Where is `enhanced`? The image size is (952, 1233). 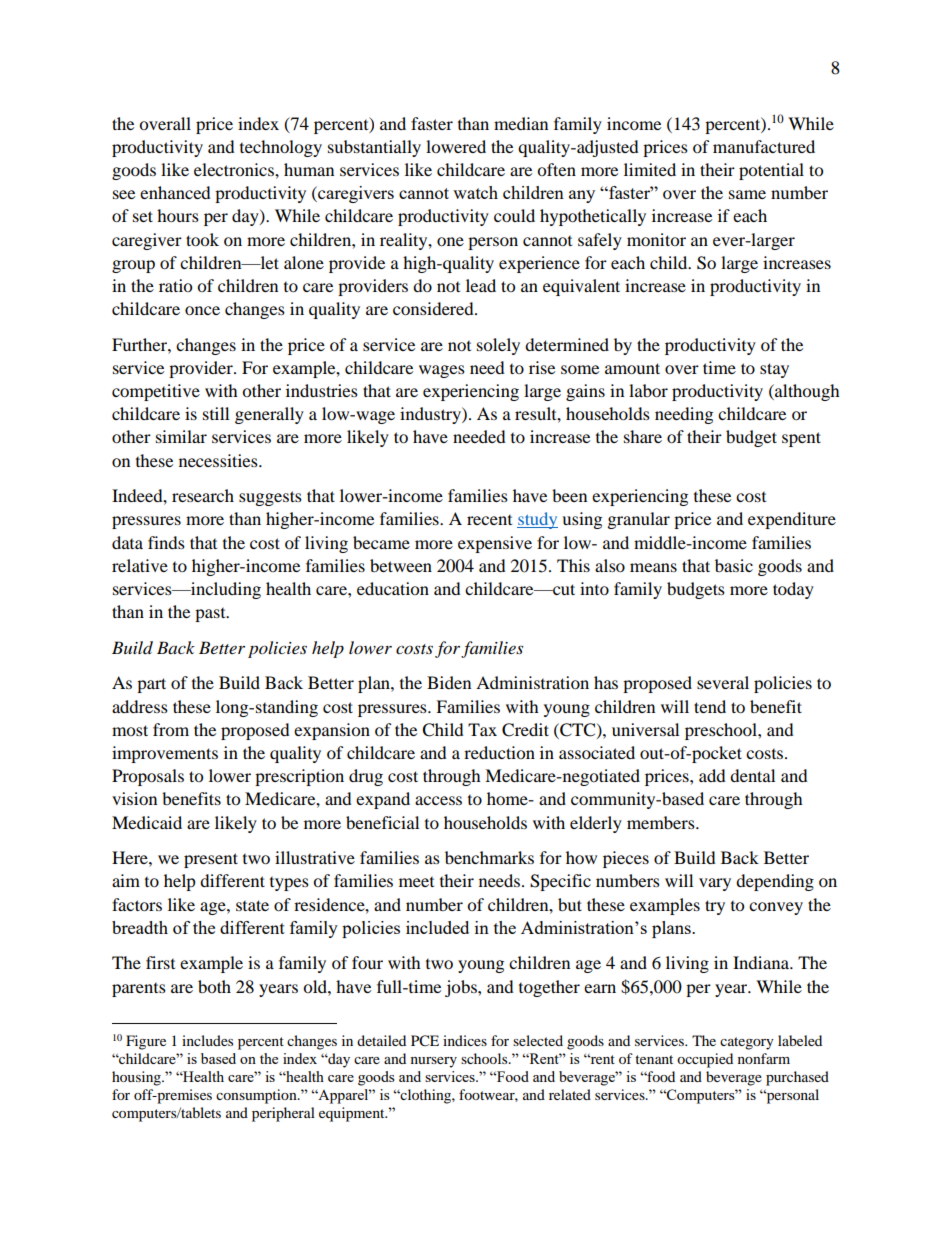
enhanced is located at coordinates (175, 192).
